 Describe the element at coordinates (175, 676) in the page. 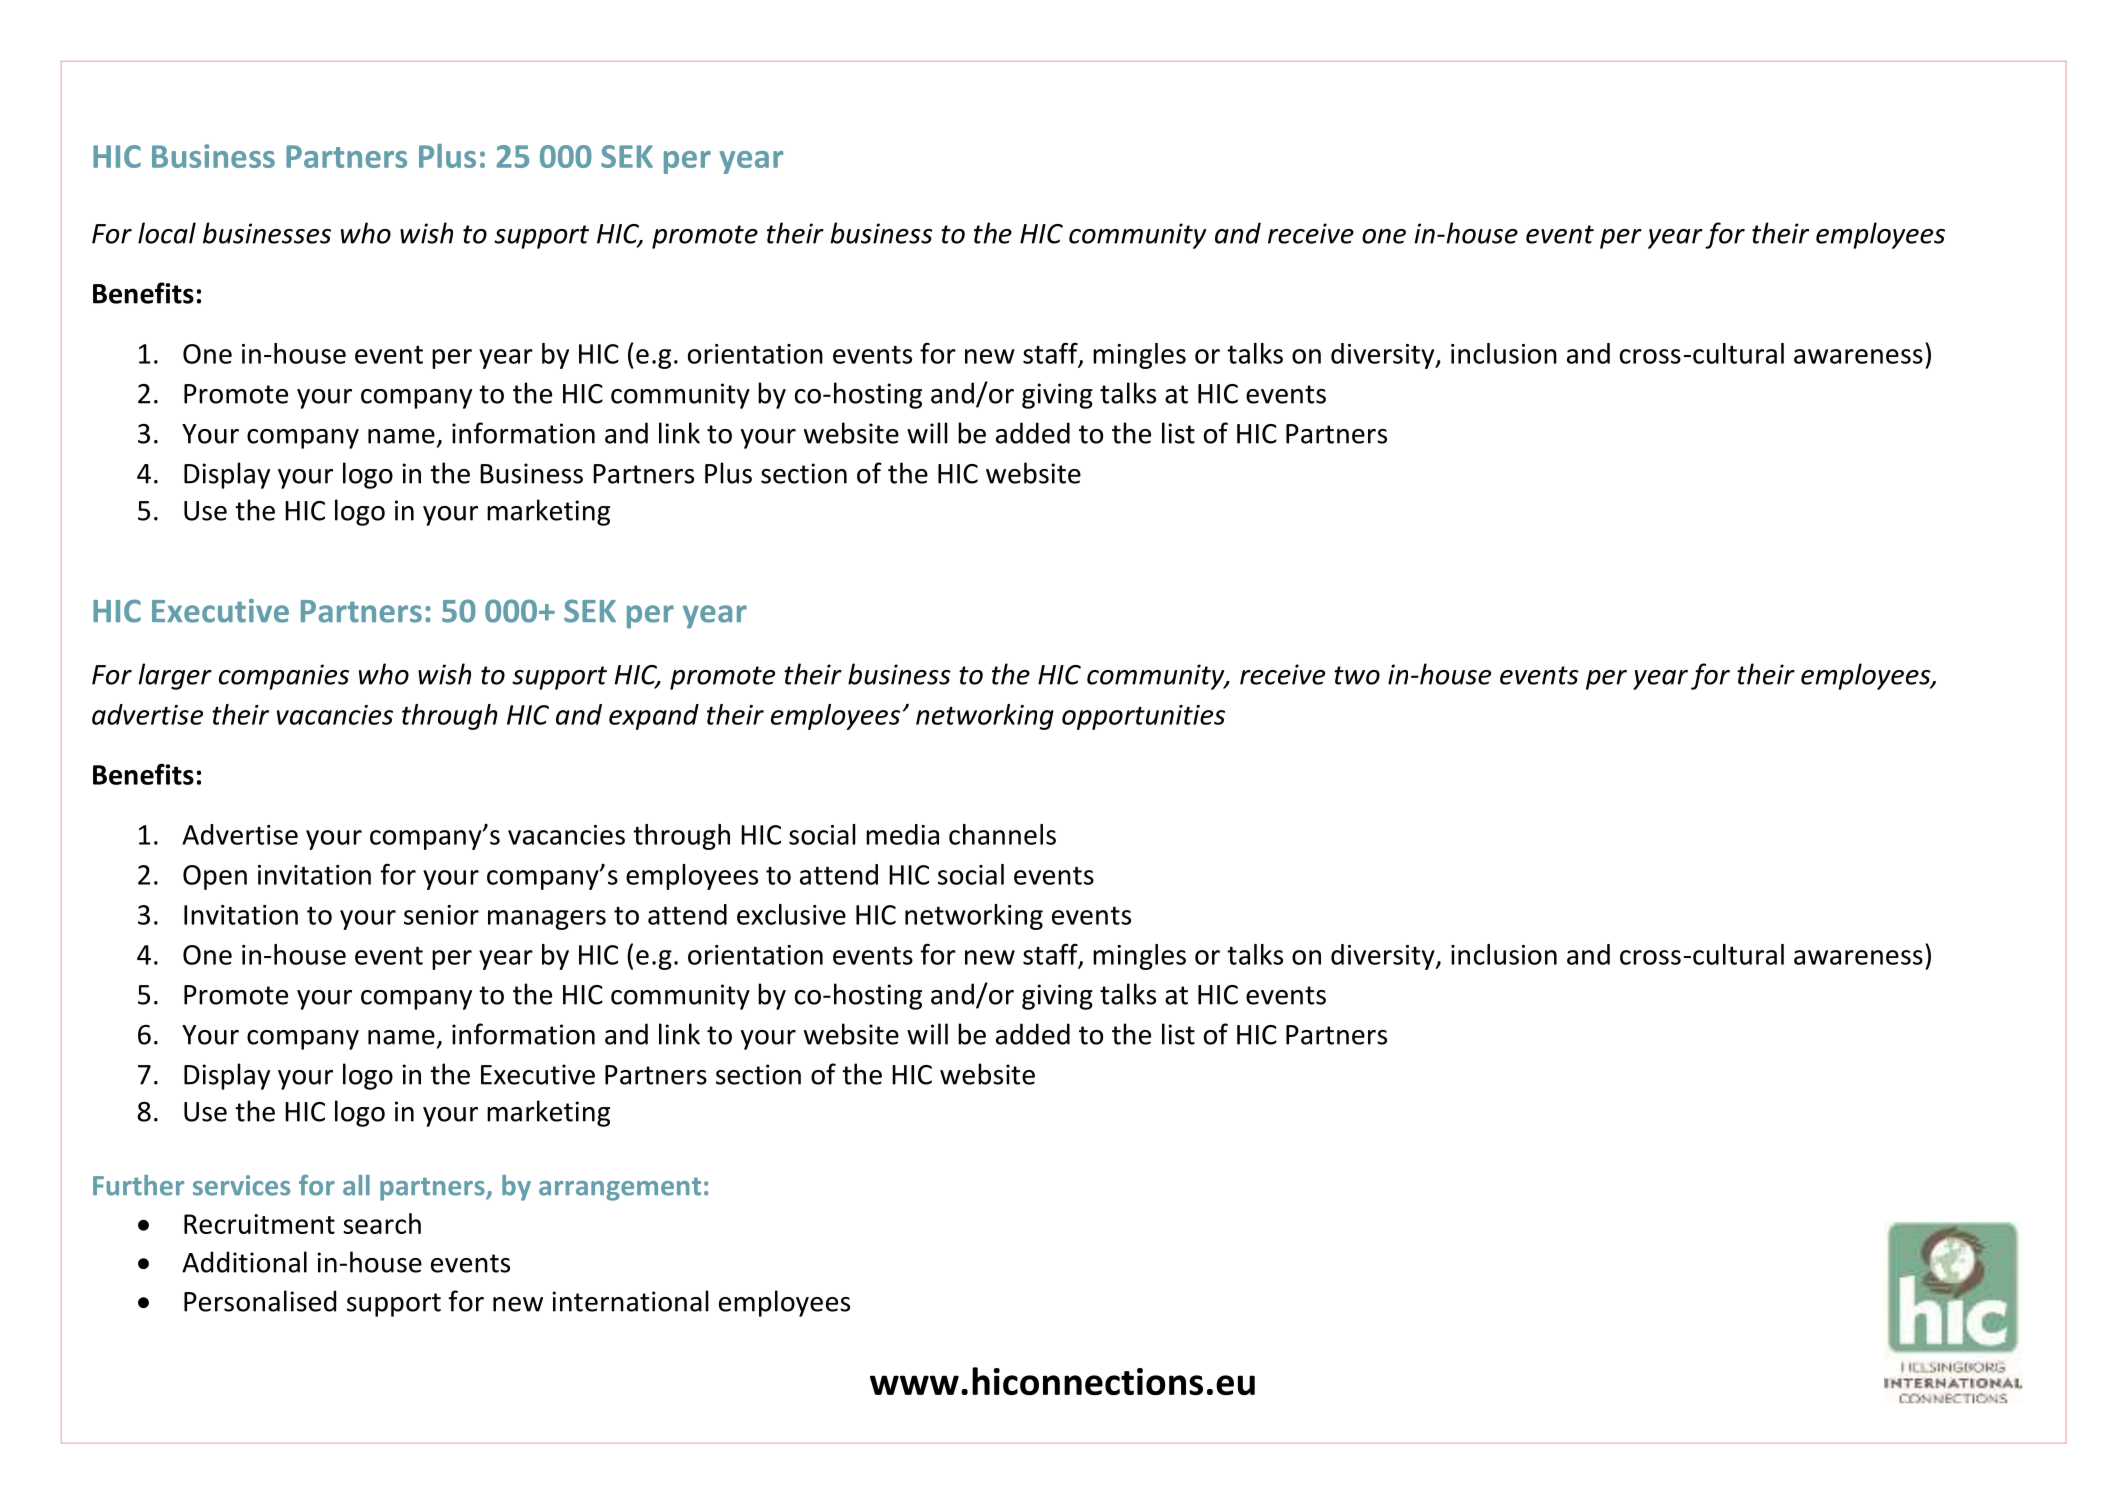

I see `larger` at that location.
